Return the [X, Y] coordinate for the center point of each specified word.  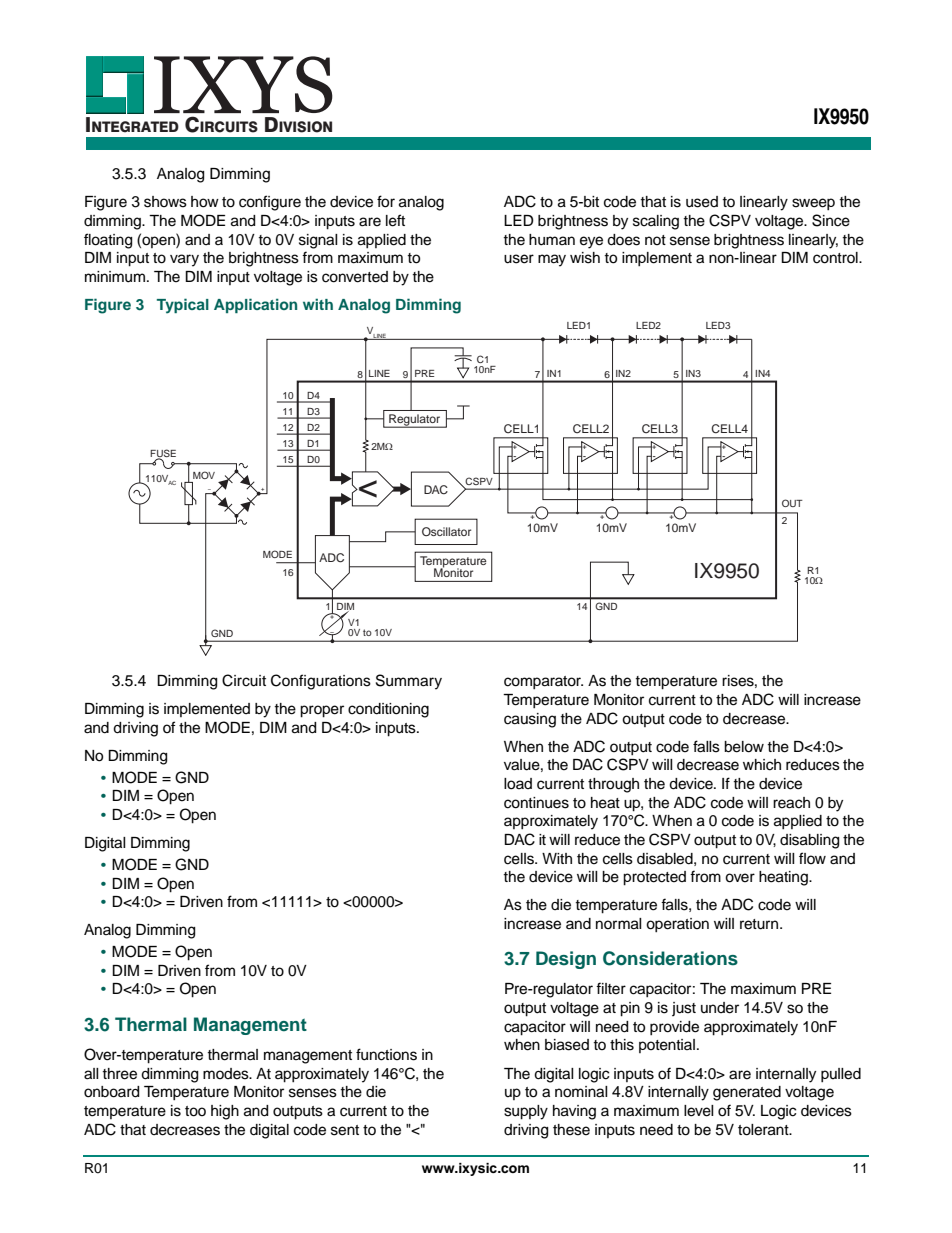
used [702, 202]
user [519, 259]
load [518, 784]
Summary [409, 682]
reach [791, 803]
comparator [543, 682]
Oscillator [446, 531]
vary [184, 260]
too [195, 1111]
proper [322, 711]
